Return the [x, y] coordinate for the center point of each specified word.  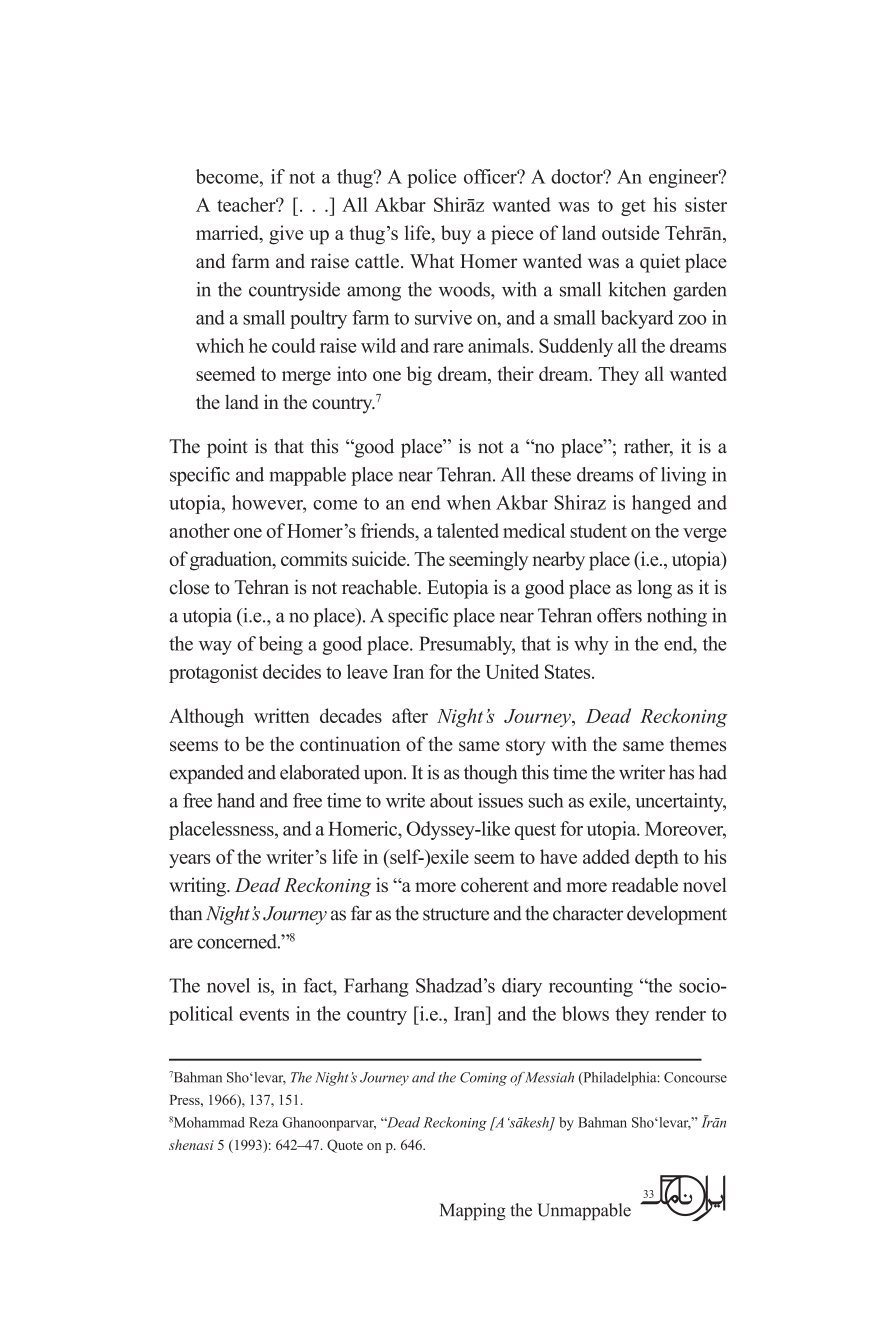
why [591, 645]
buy [456, 234]
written [282, 715]
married [228, 234]
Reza [263, 1122]
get [633, 208]
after [410, 715]
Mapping [473, 1211]
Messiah [549, 1077]
